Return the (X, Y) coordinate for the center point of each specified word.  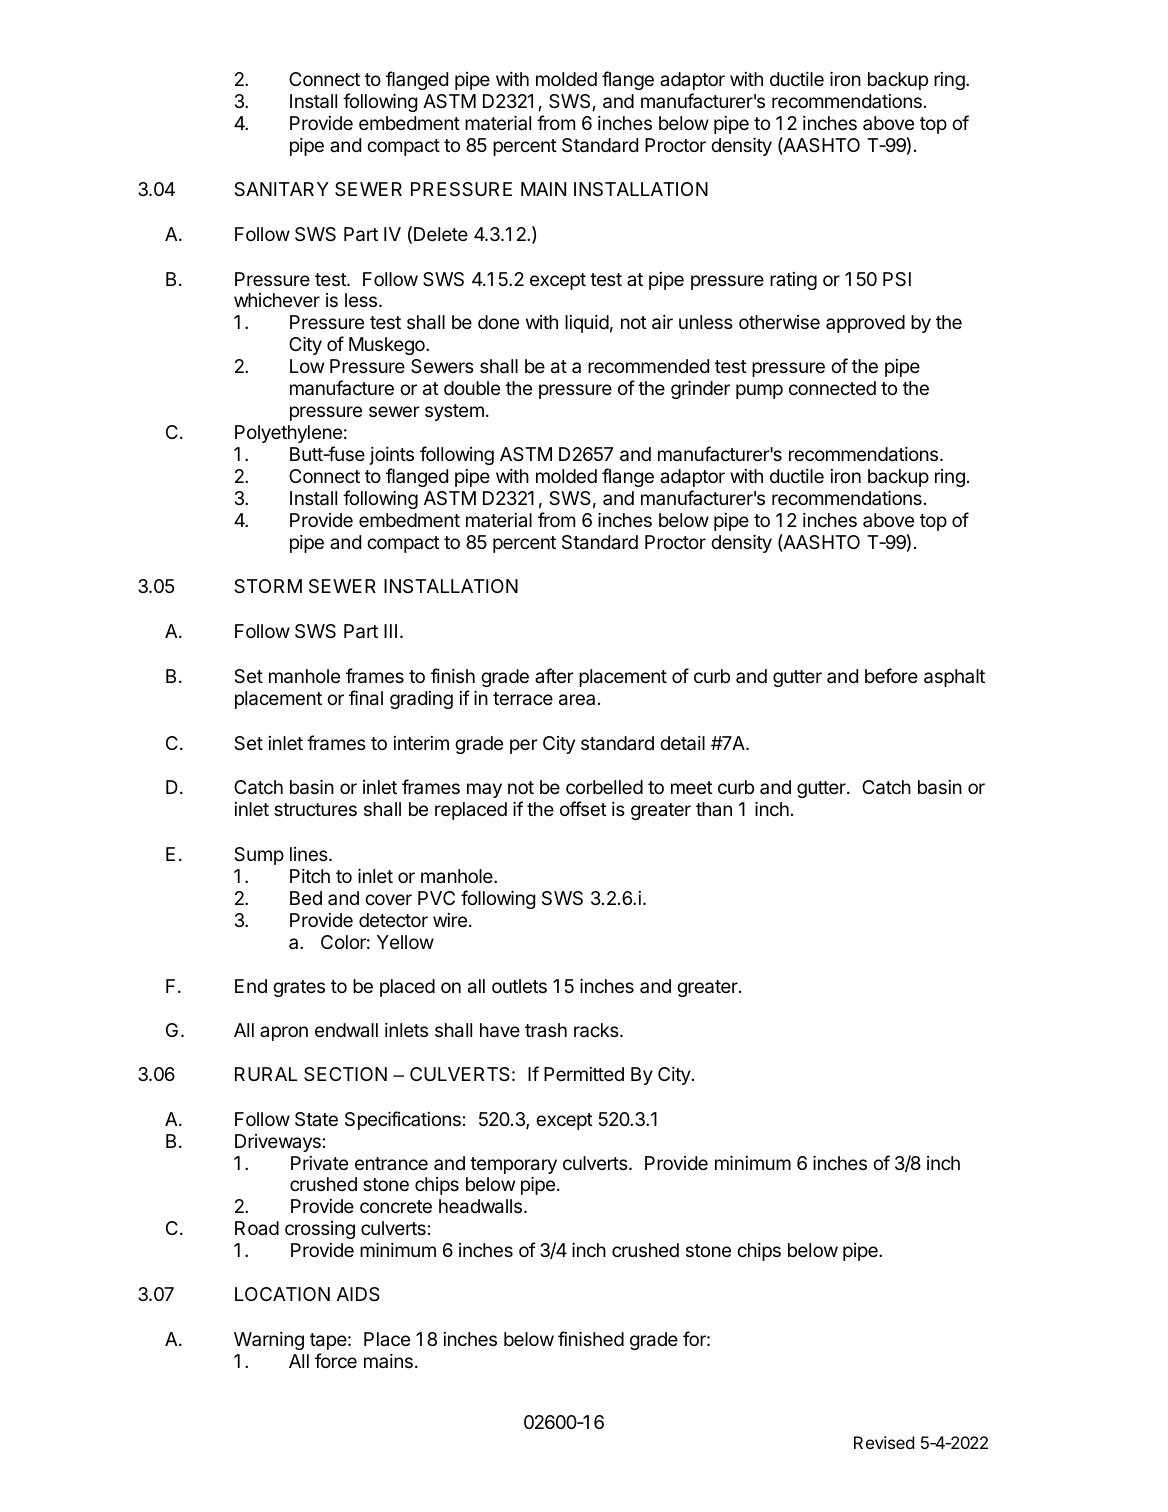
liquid (587, 324)
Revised (884, 1442)
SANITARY (281, 189)
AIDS (358, 1294)
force (336, 1360)
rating (793, 281)
